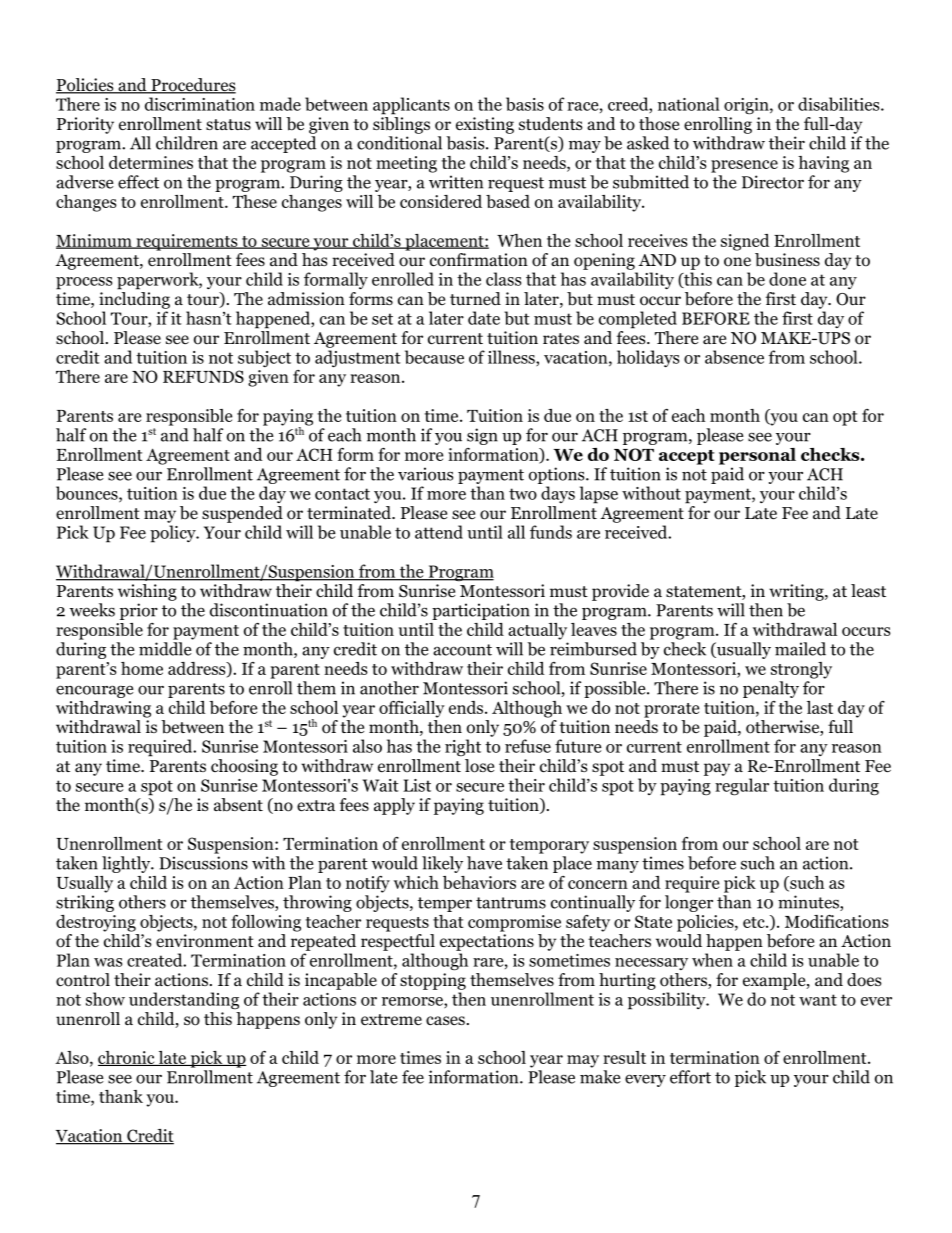 The image size is (952, 1233). Describe the element at coordinates (445, 1020) in the document. I see `cases` at that location.
